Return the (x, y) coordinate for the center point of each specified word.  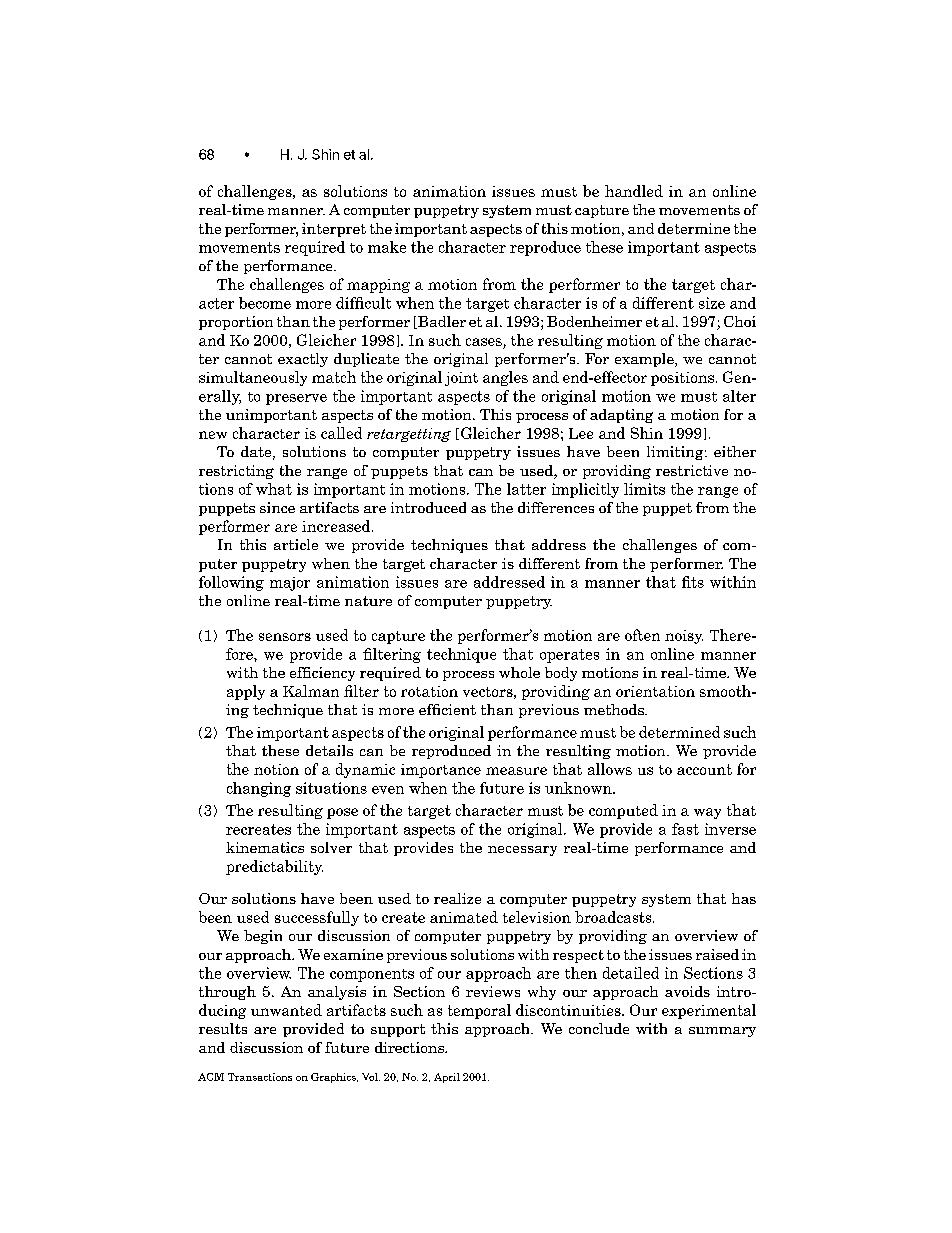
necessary (522, 851)
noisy (684, 637)
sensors (285, 637)
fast (685, 829)
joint (461, 379)
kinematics (265, 847)
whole (519, 672)
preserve (296, 399)
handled (634, 191)
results (223, 1028)
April (447, 1078)
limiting (676, 453)
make (387, 247)
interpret (334, 230)
